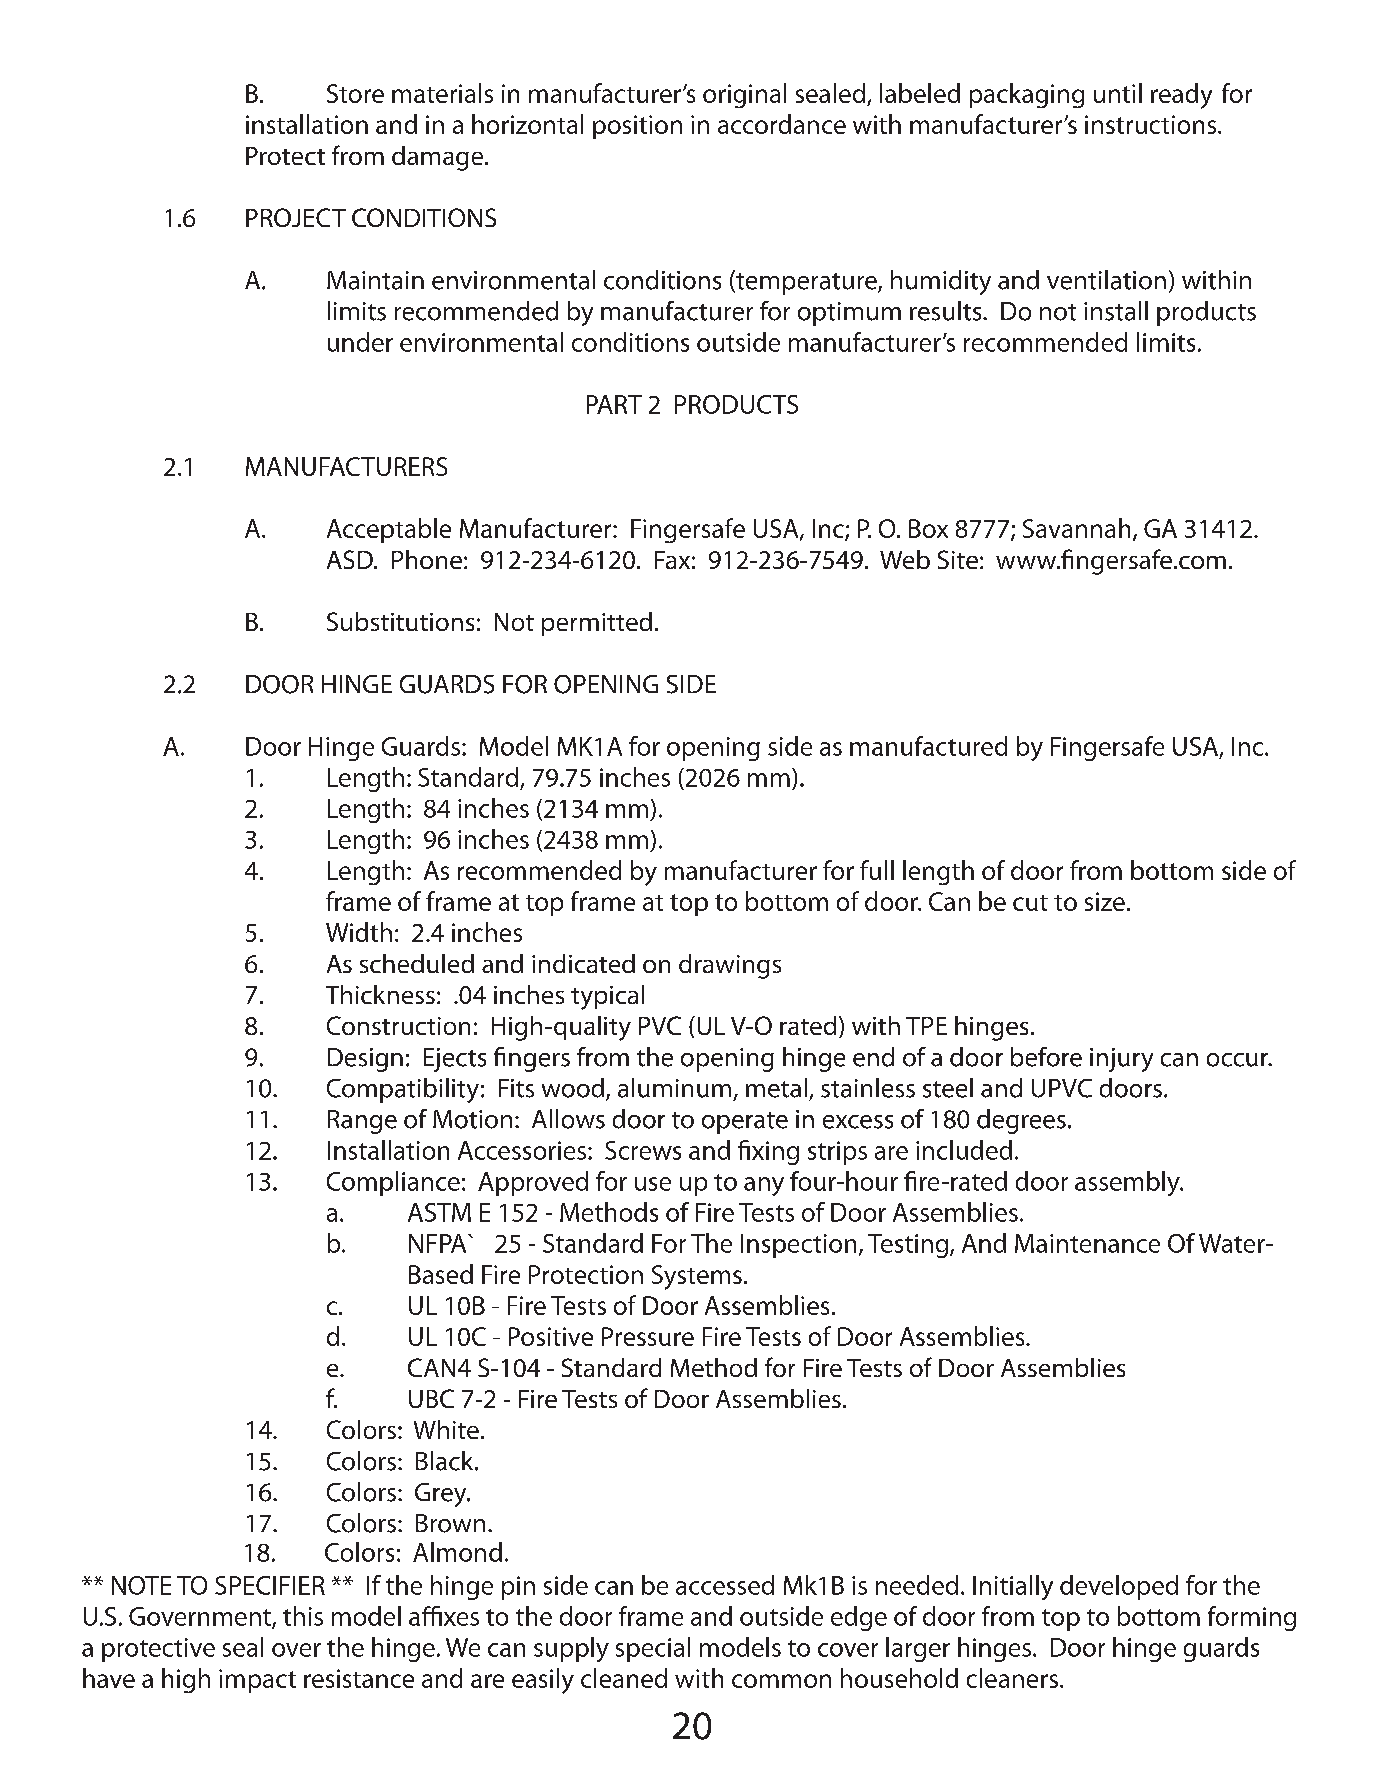 The image size is (1384, 1790). Describe the element at coordinates (653, 1649) in the screenshot. I see `special` at that location.
